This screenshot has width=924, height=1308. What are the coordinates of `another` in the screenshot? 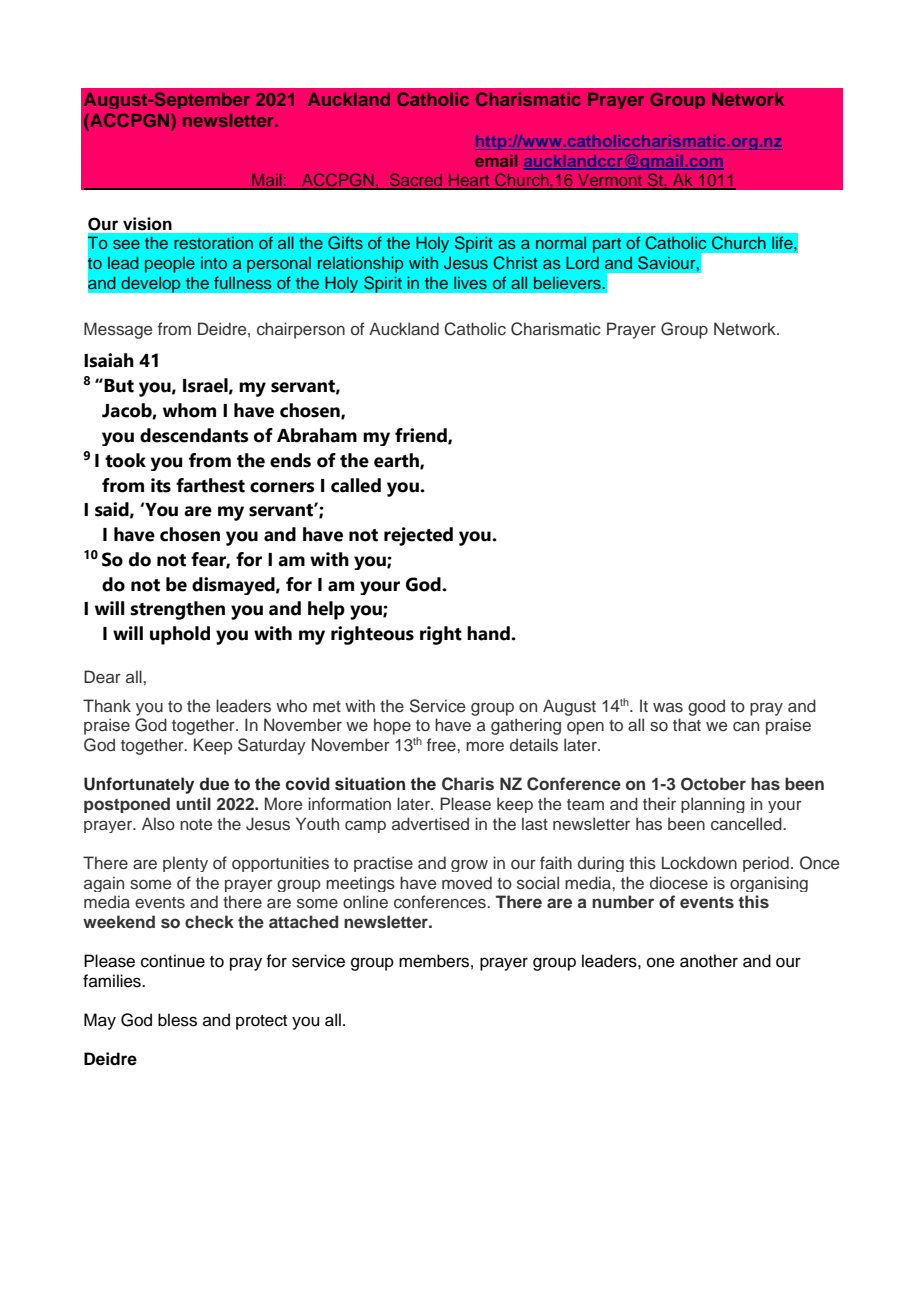 It's located at (709, 961).
